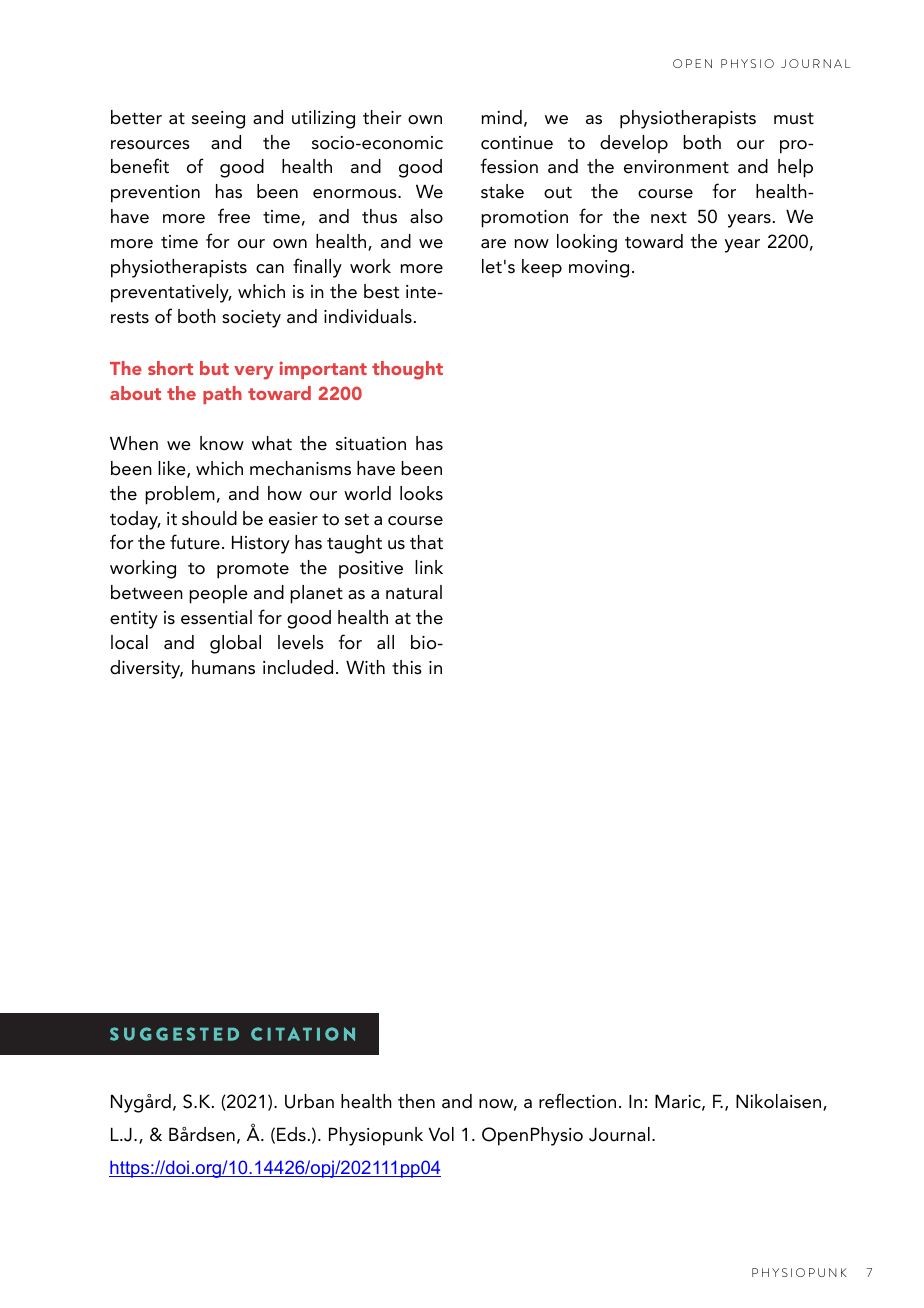  I want to click on Vol, so click(441, 1134).
